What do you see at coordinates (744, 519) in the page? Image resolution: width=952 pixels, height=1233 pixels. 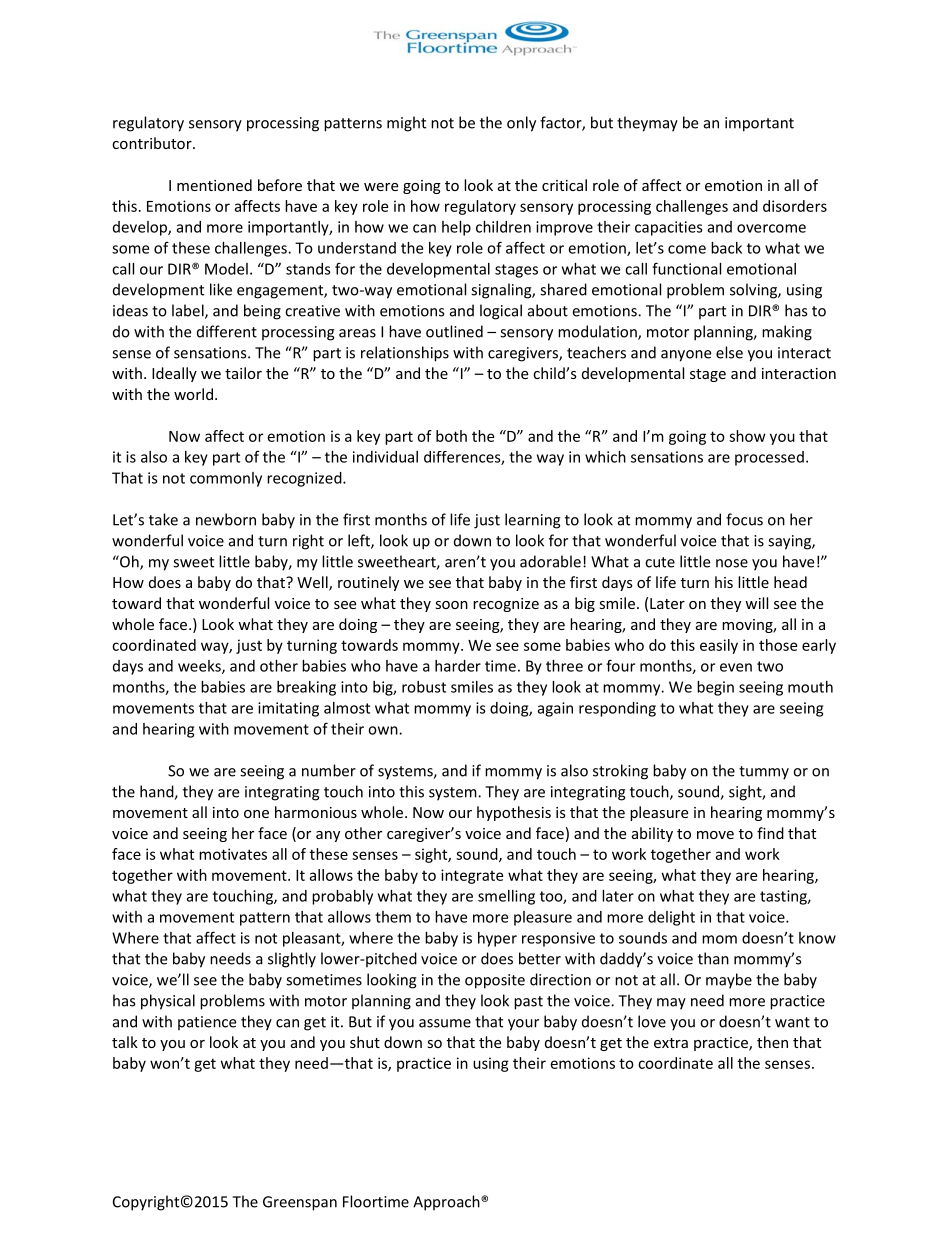 I see `focus` at bounding box center [744, 519].
